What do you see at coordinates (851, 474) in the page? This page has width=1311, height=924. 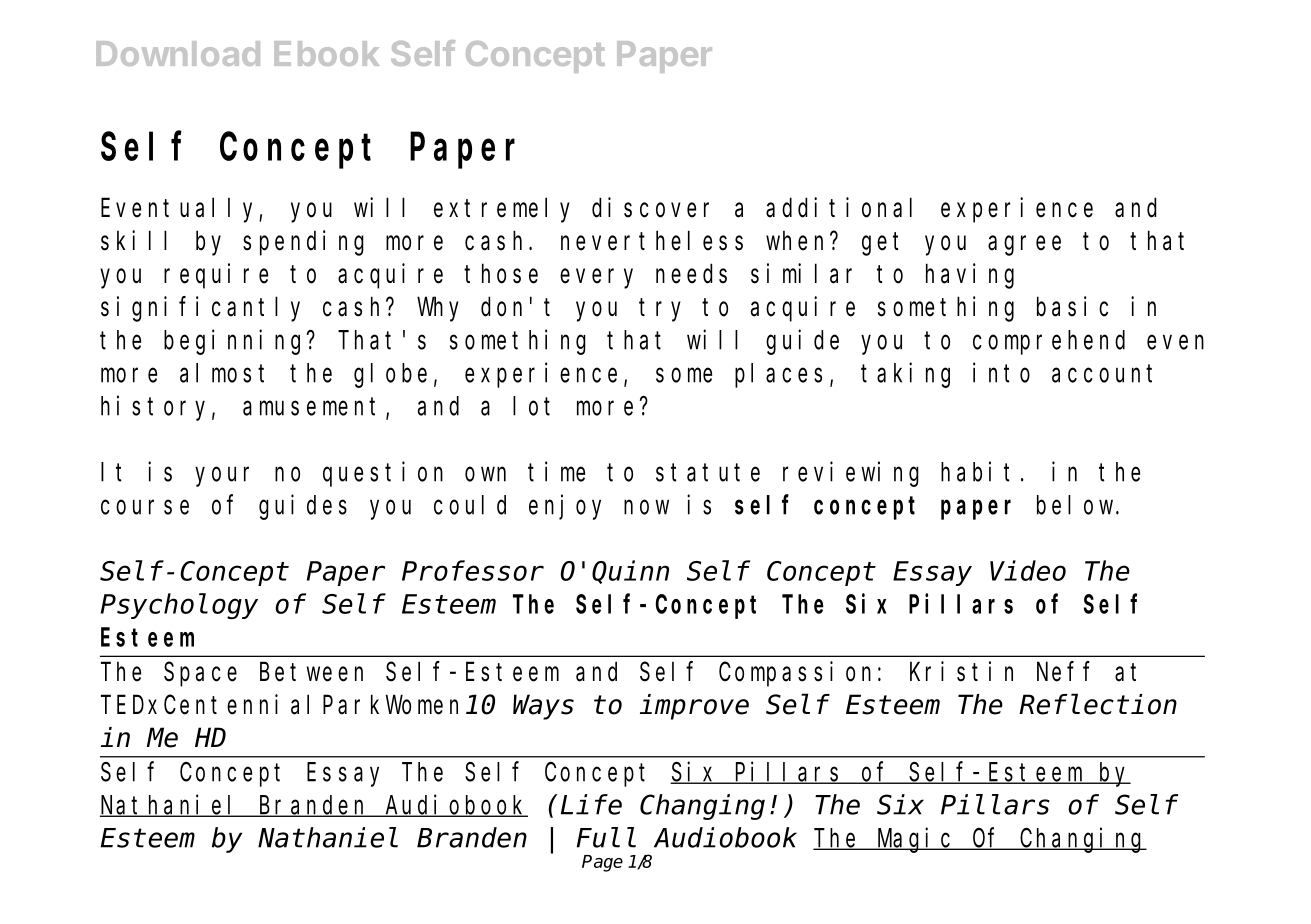 I see `reviewing` at bounding box center [851, 474].
